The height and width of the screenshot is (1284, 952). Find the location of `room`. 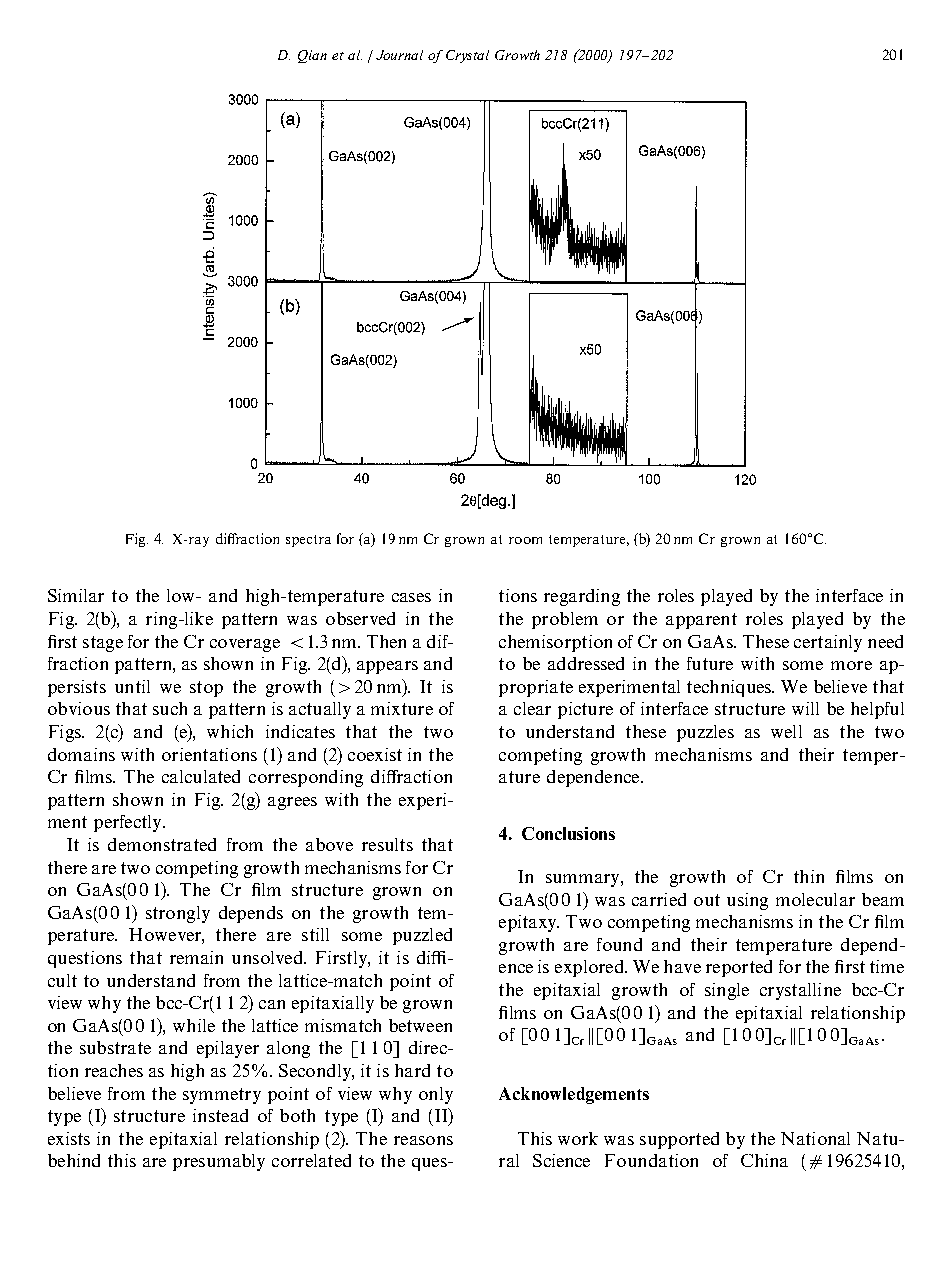

room is located at coordinates (525, 540).
